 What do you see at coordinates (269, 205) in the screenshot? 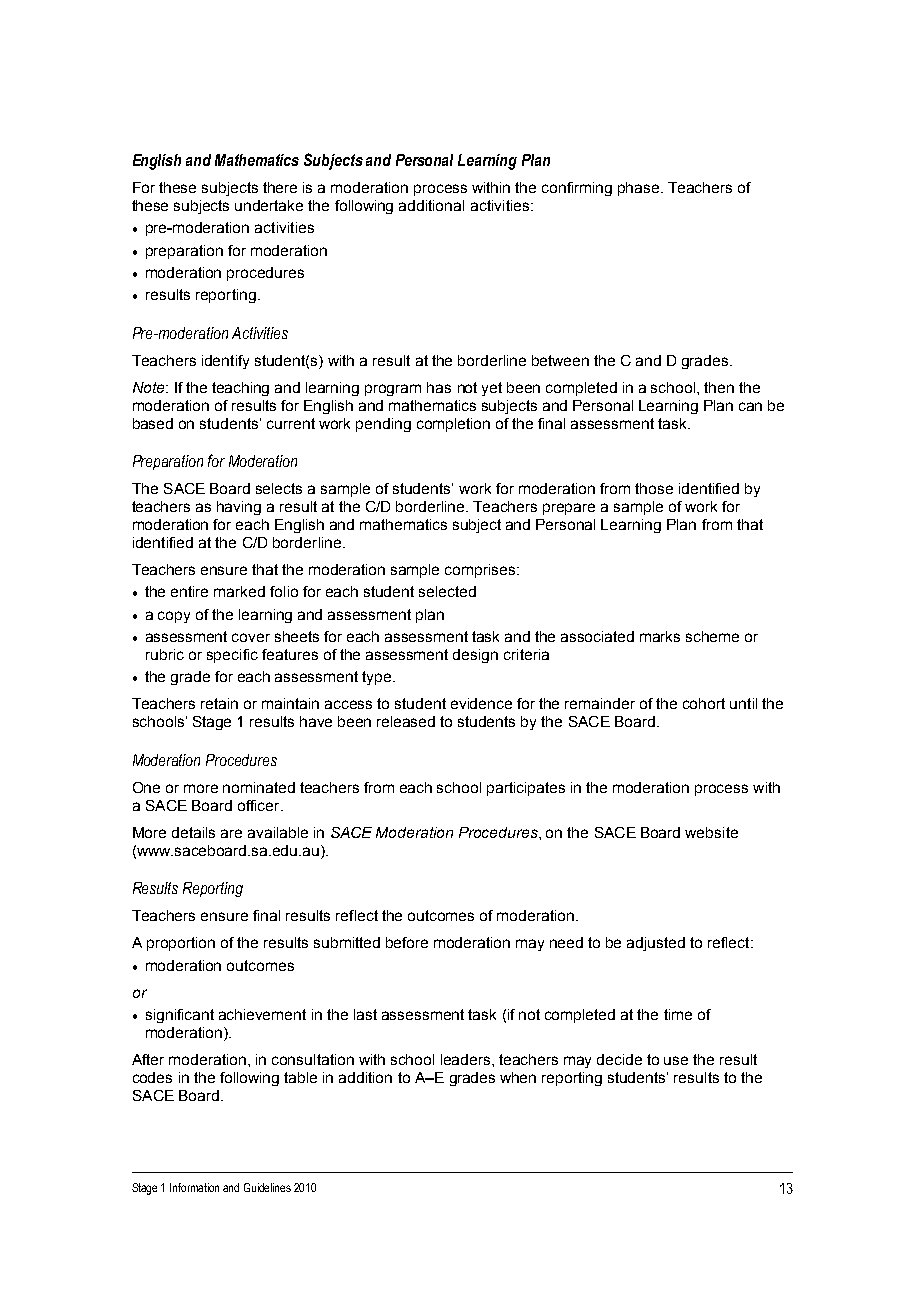
I see `undertake` at bounding box center [269, 205].
